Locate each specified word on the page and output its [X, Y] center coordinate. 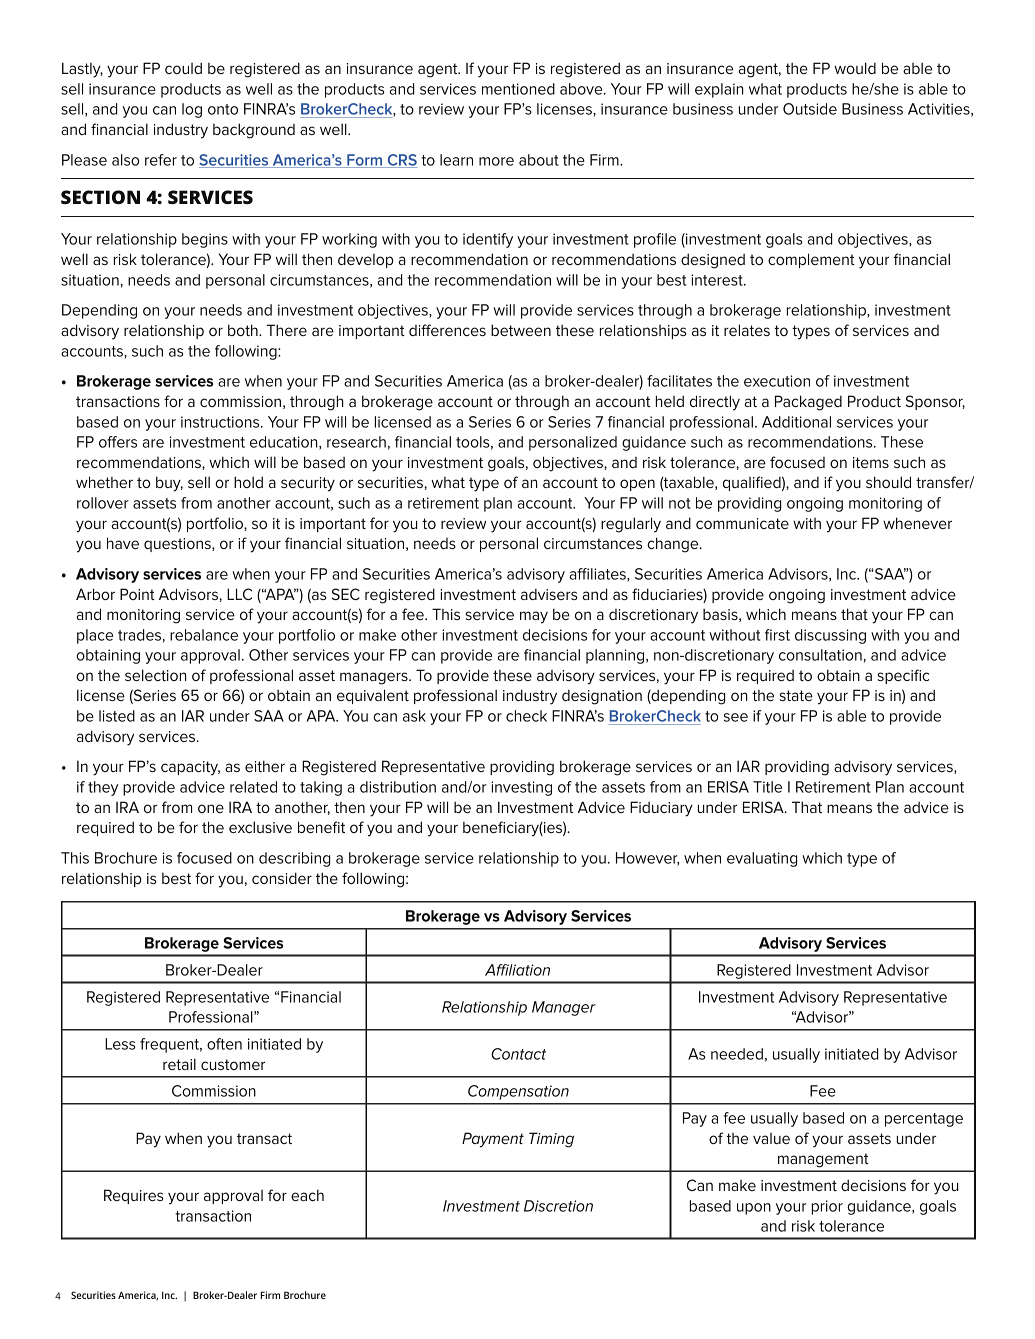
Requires [134, 1196]
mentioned [518, 89]
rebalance [204, 635]
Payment [493, 1140]
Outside [810, 109]
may [534, 617]
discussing [830, 636]
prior [827, 1207]
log [192, 110]
